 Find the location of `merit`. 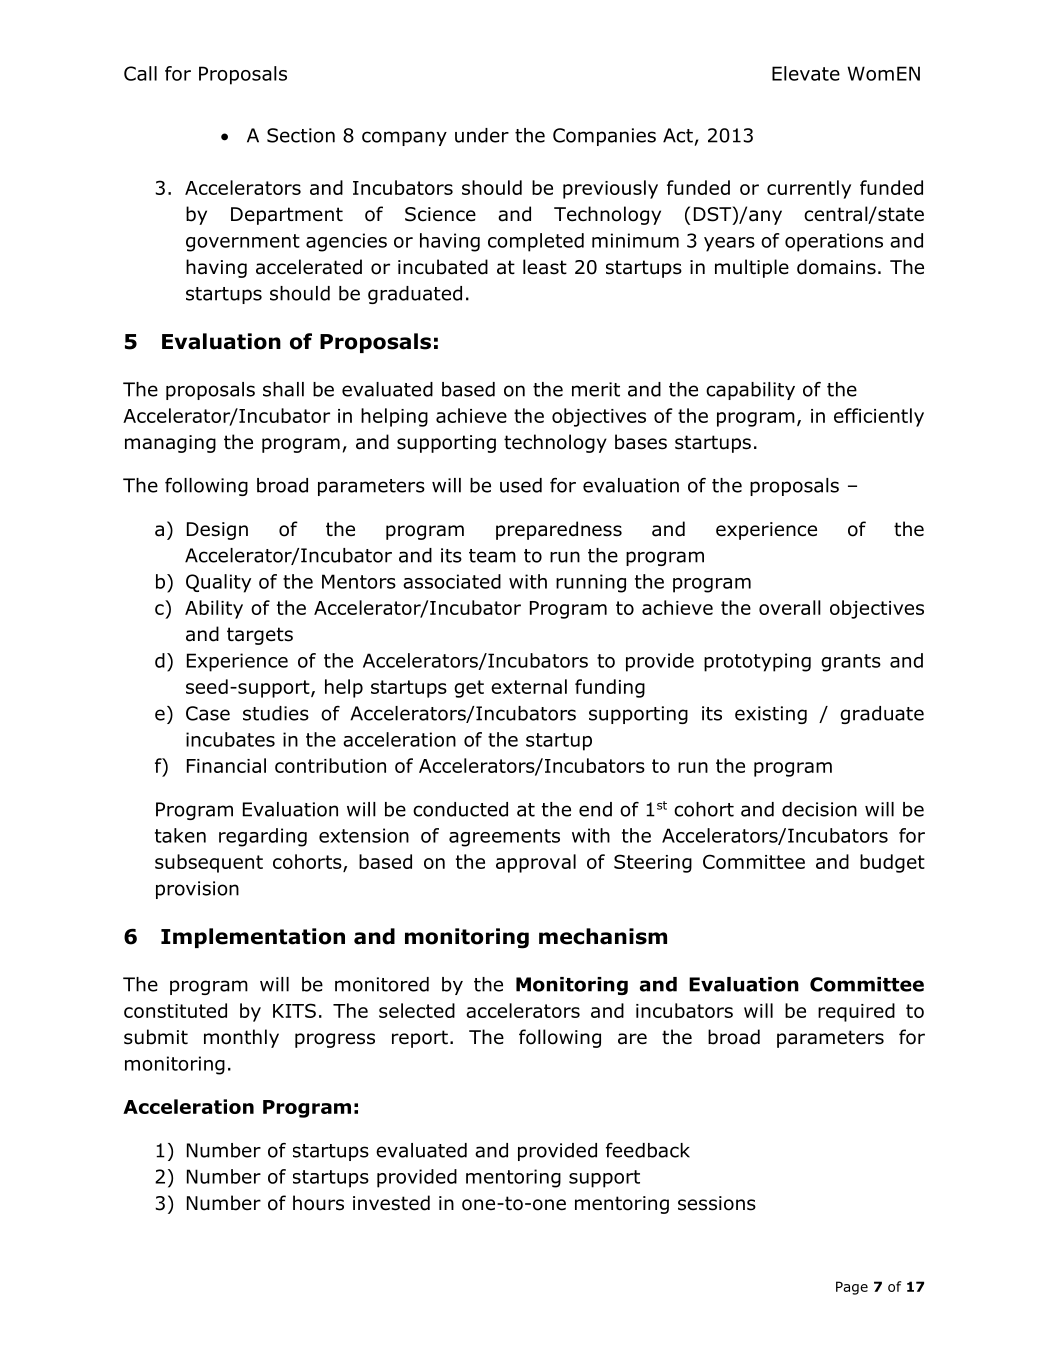

merit is located at coordinates (596, 389).
